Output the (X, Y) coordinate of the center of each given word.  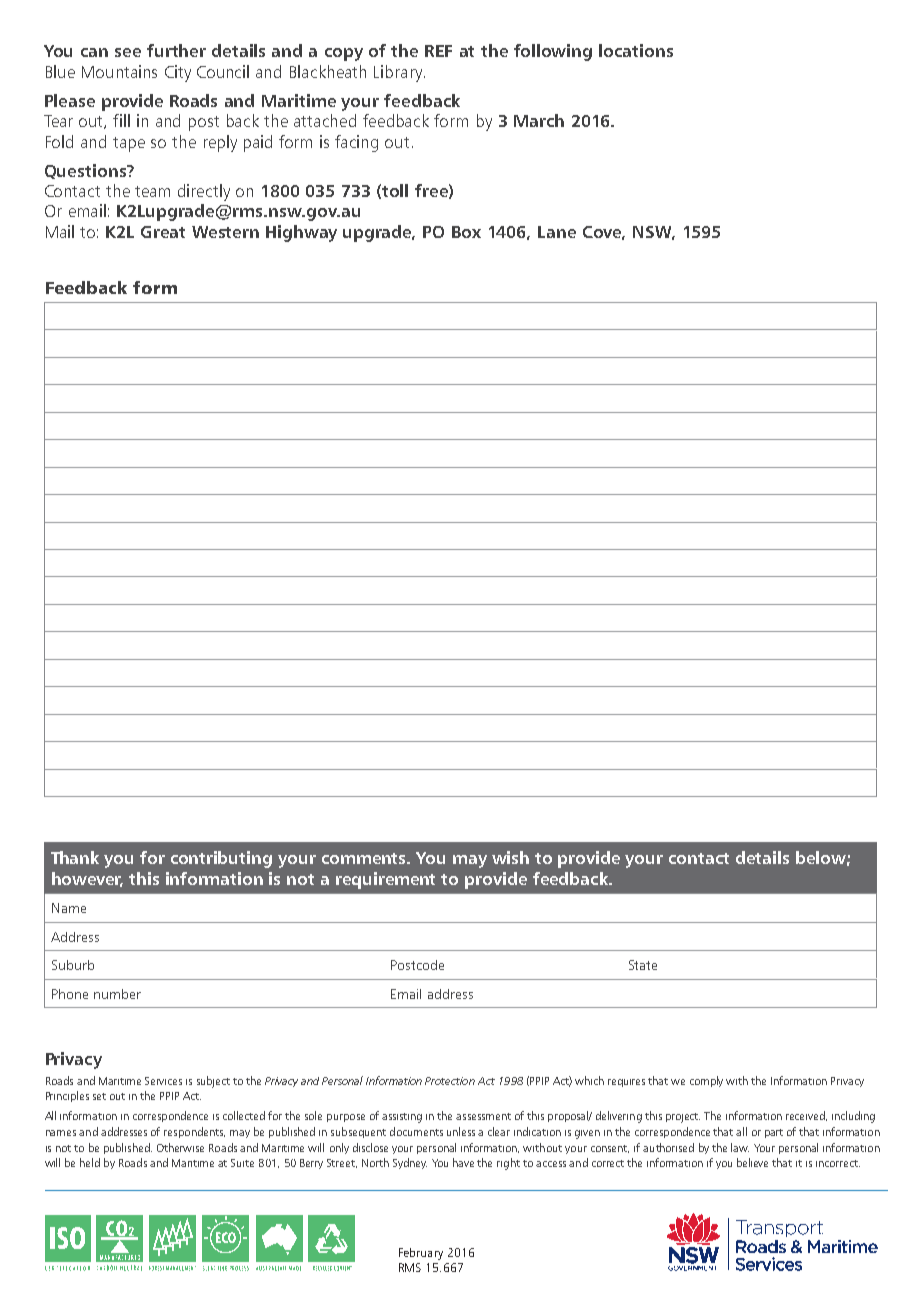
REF (438, 51)
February (421, 1254)
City (178, 73)
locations (636, 50)
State (643, 965)
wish (510, 857)
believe (752, 1162)
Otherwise (180, 1147)
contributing (221, 859)
